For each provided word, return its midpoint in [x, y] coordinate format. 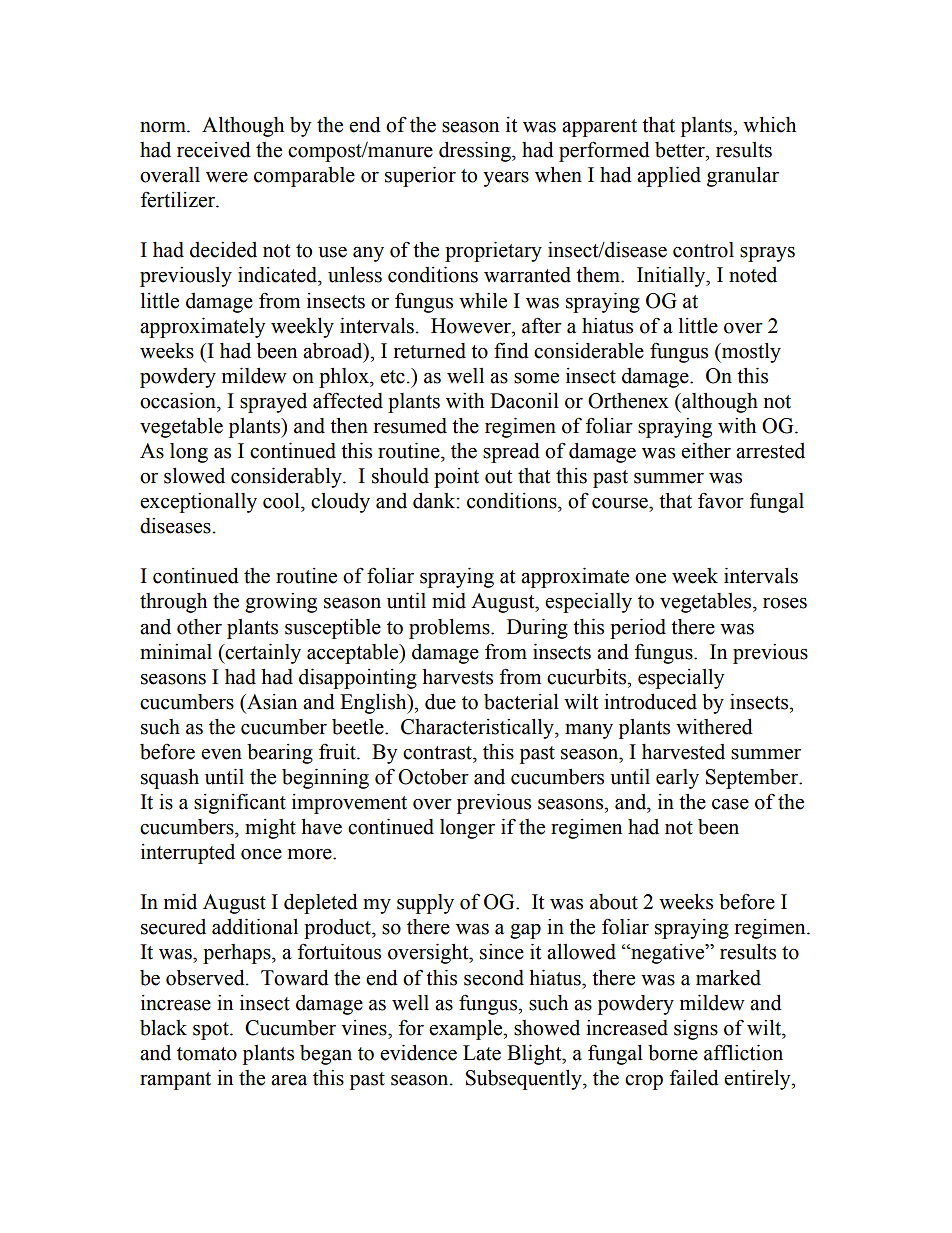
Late [482, 1053]
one [650, 578]
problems [450, 629]
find [511, 350]
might [270, 829]
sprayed [273, 403]
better [681, 150]
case [730, 804]
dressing [476, 152]
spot [212, 1031]
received [214, 150]
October [433, 777]
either [706, 451]
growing [281, 603]
